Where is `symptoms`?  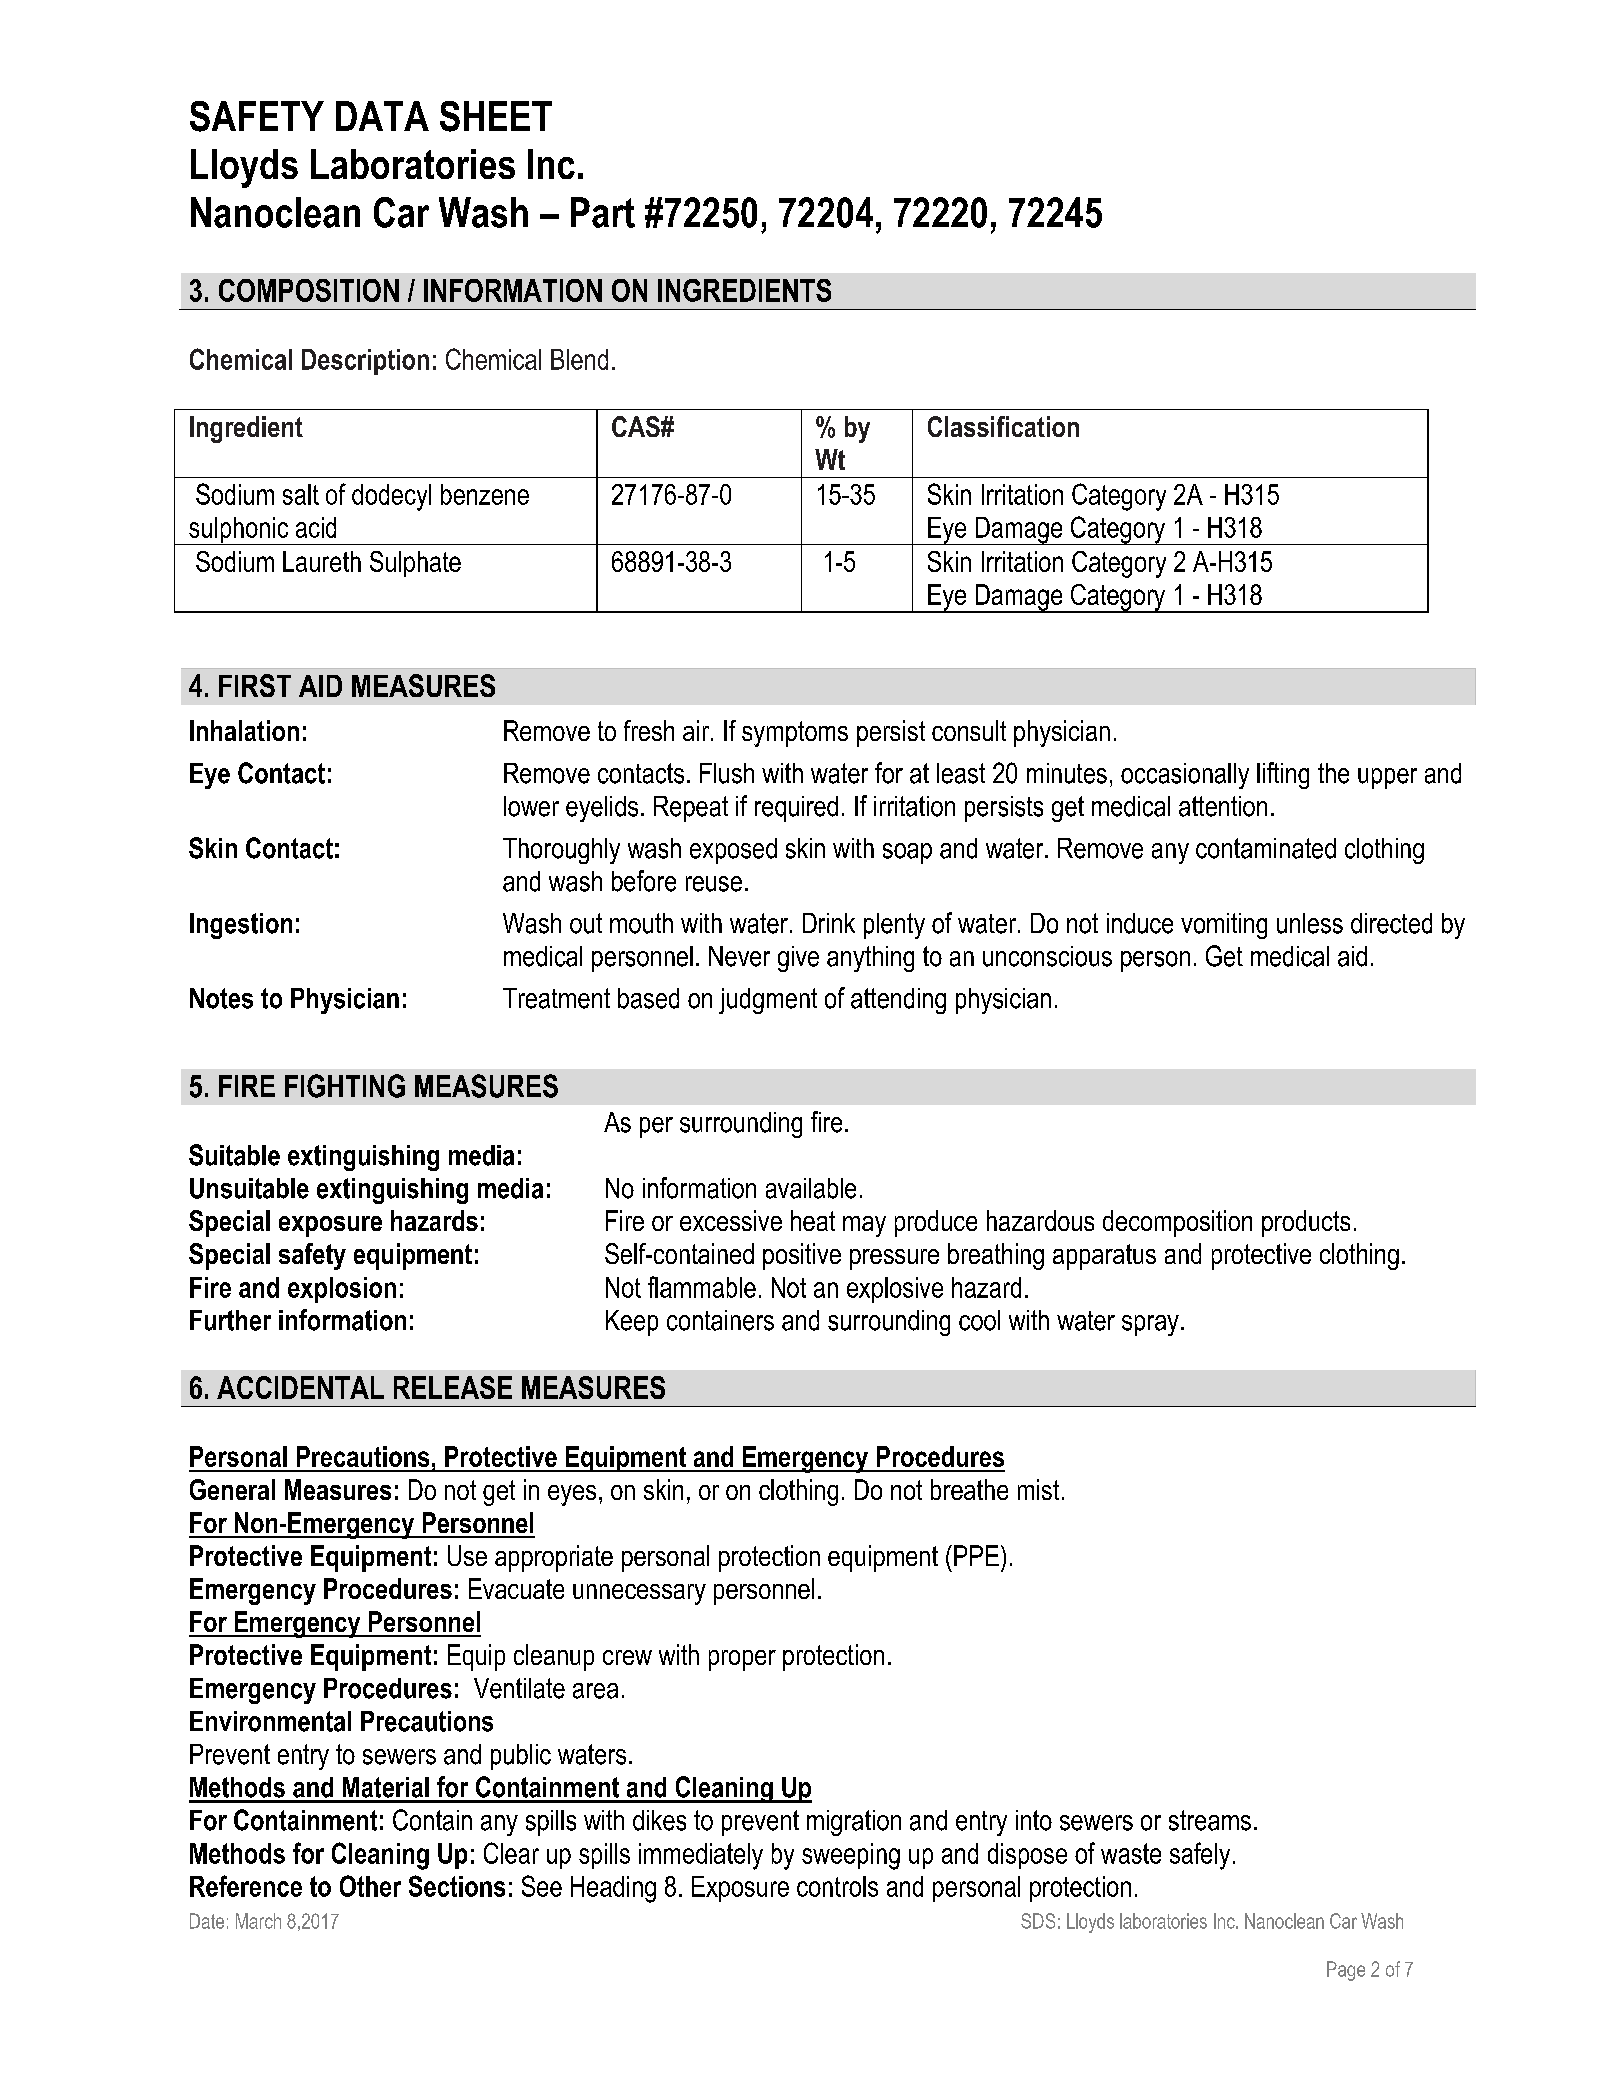 symptoms is located at coordinates (795, 734).
